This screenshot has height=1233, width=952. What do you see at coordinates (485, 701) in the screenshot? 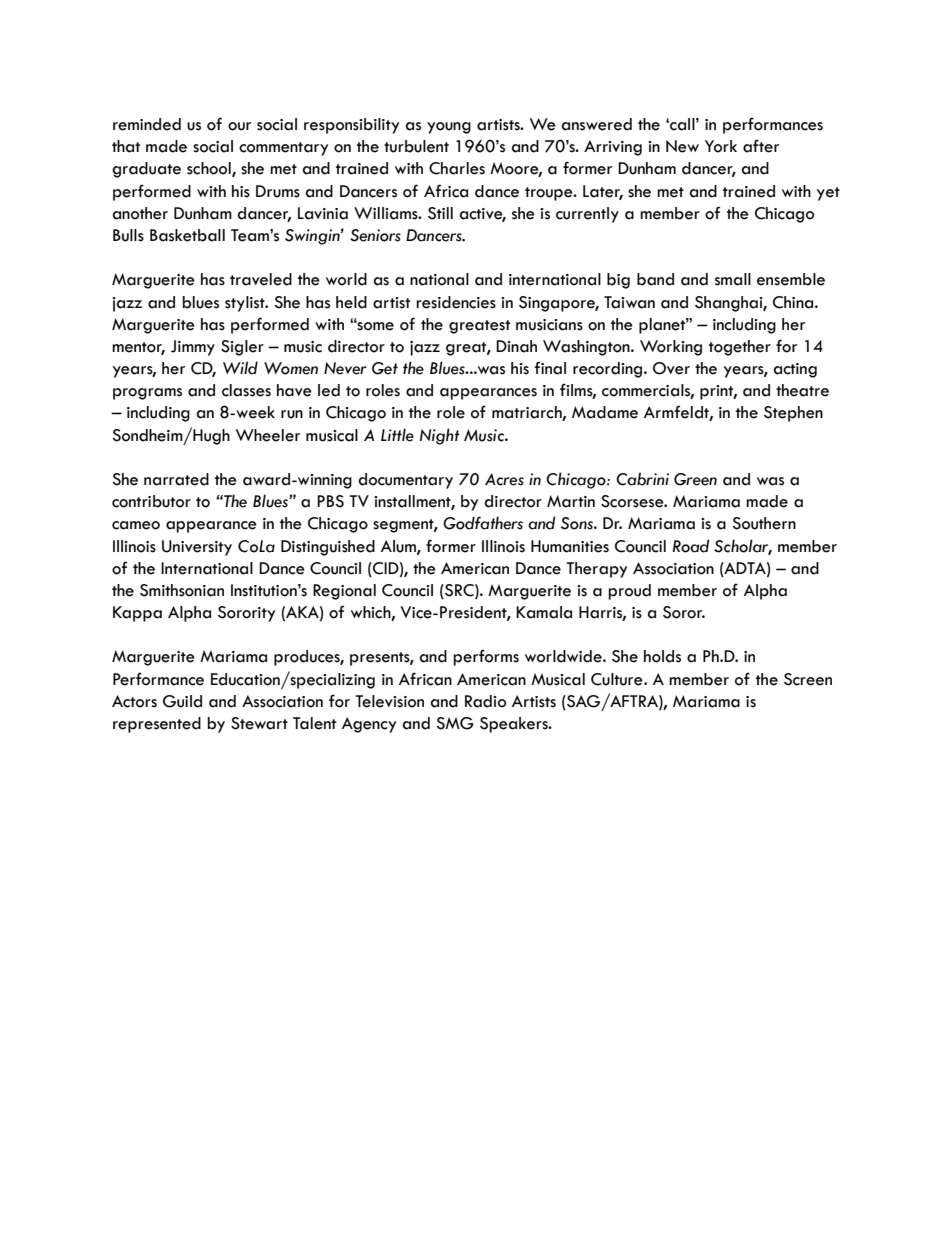
I see `Radio` at bounding box center [485, 701].
